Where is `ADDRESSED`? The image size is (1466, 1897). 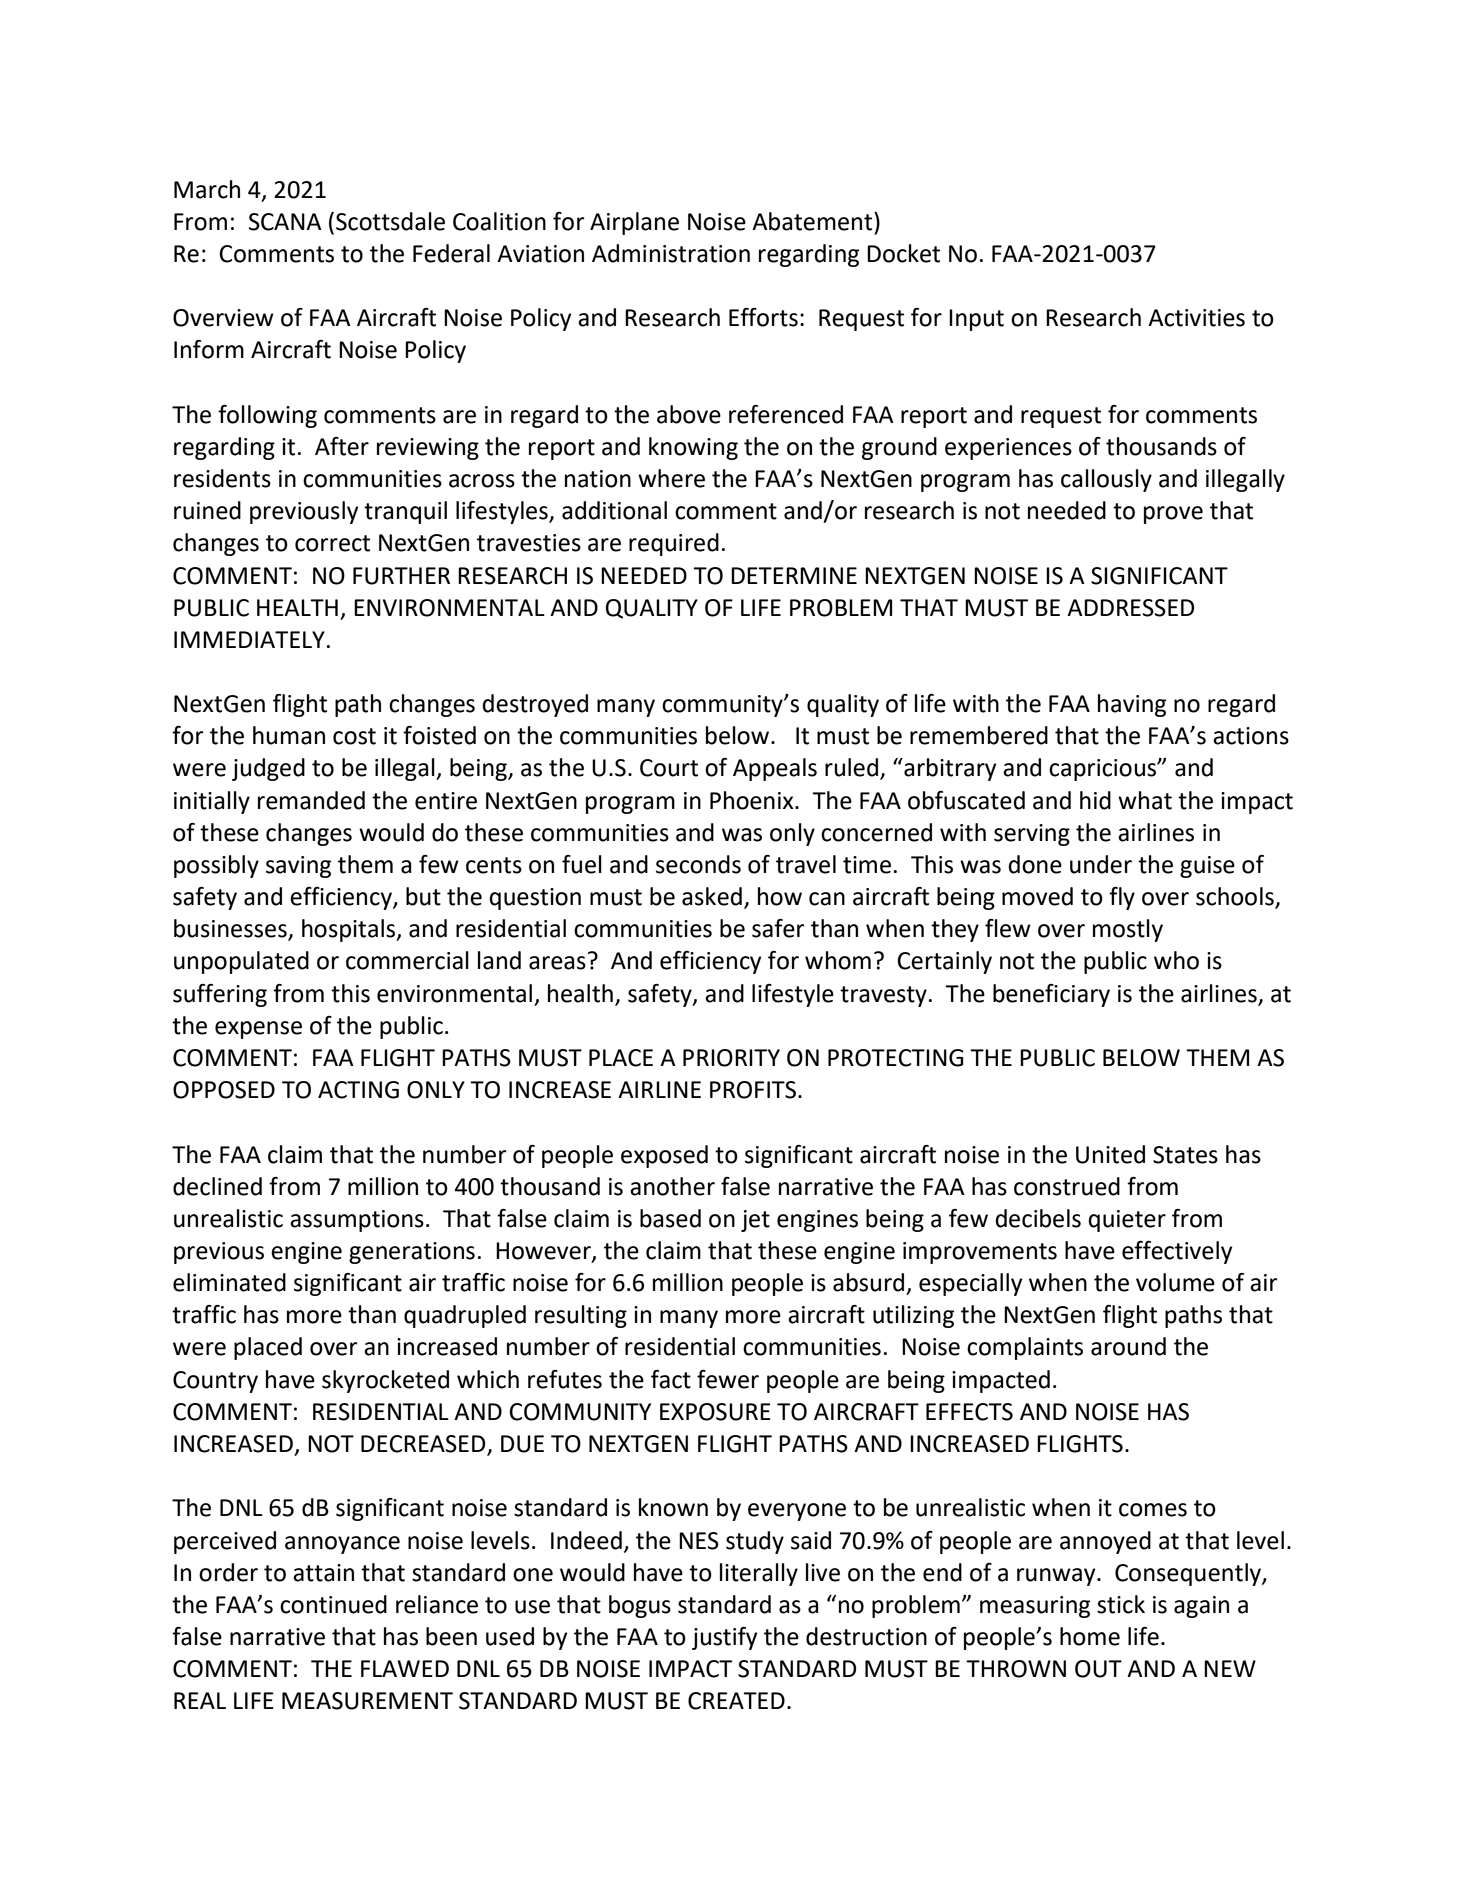 ADDRESSED is located at coordinates (1130, 608).
